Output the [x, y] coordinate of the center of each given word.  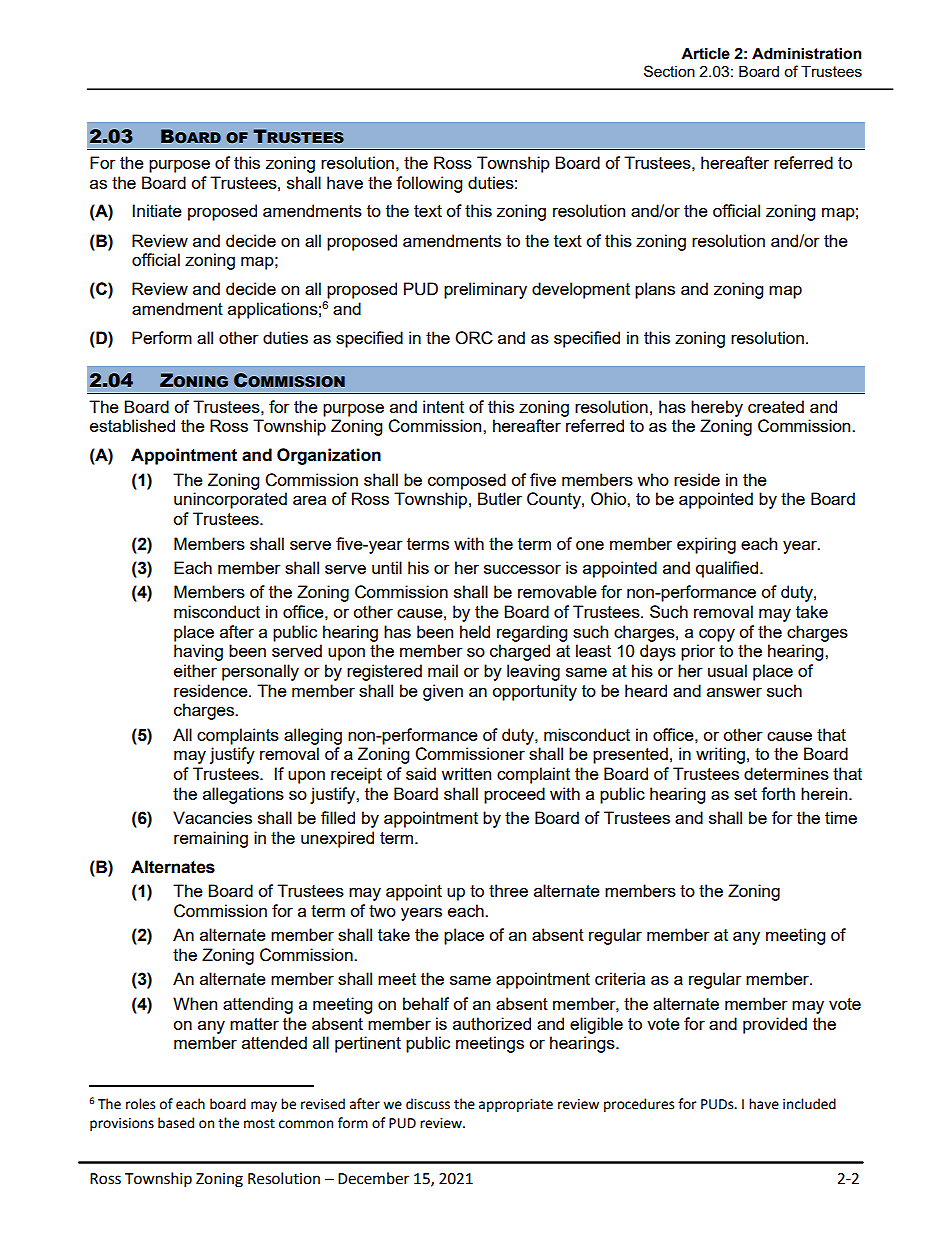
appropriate [516, 1105]
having [198, 652]
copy [717, 635]
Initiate [157, 210]
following [429, 184]
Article [705, 54]
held [475, 631]
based [176, 1123]
